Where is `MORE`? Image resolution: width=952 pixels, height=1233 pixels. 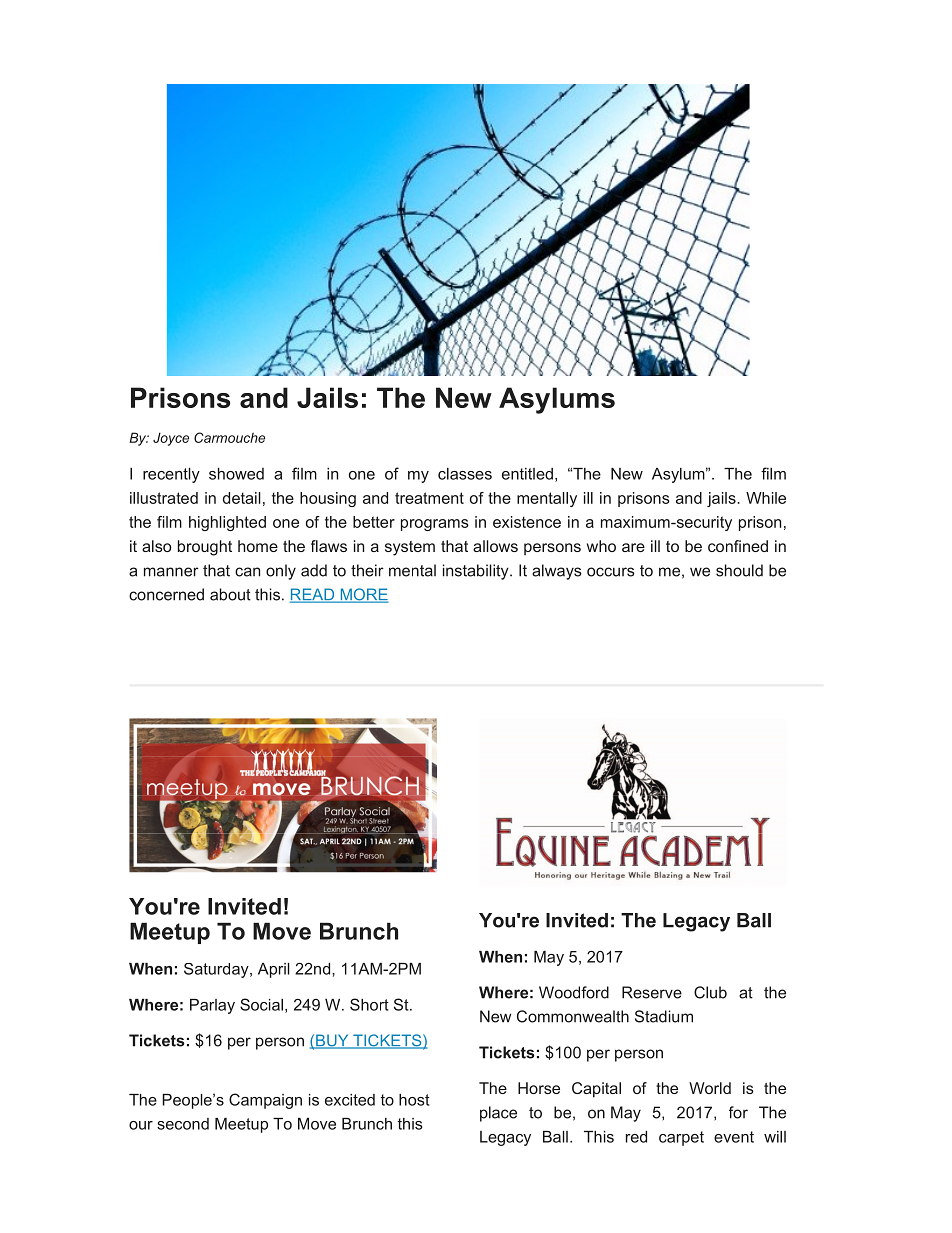
MORE is located at coordinates (363, 595).
